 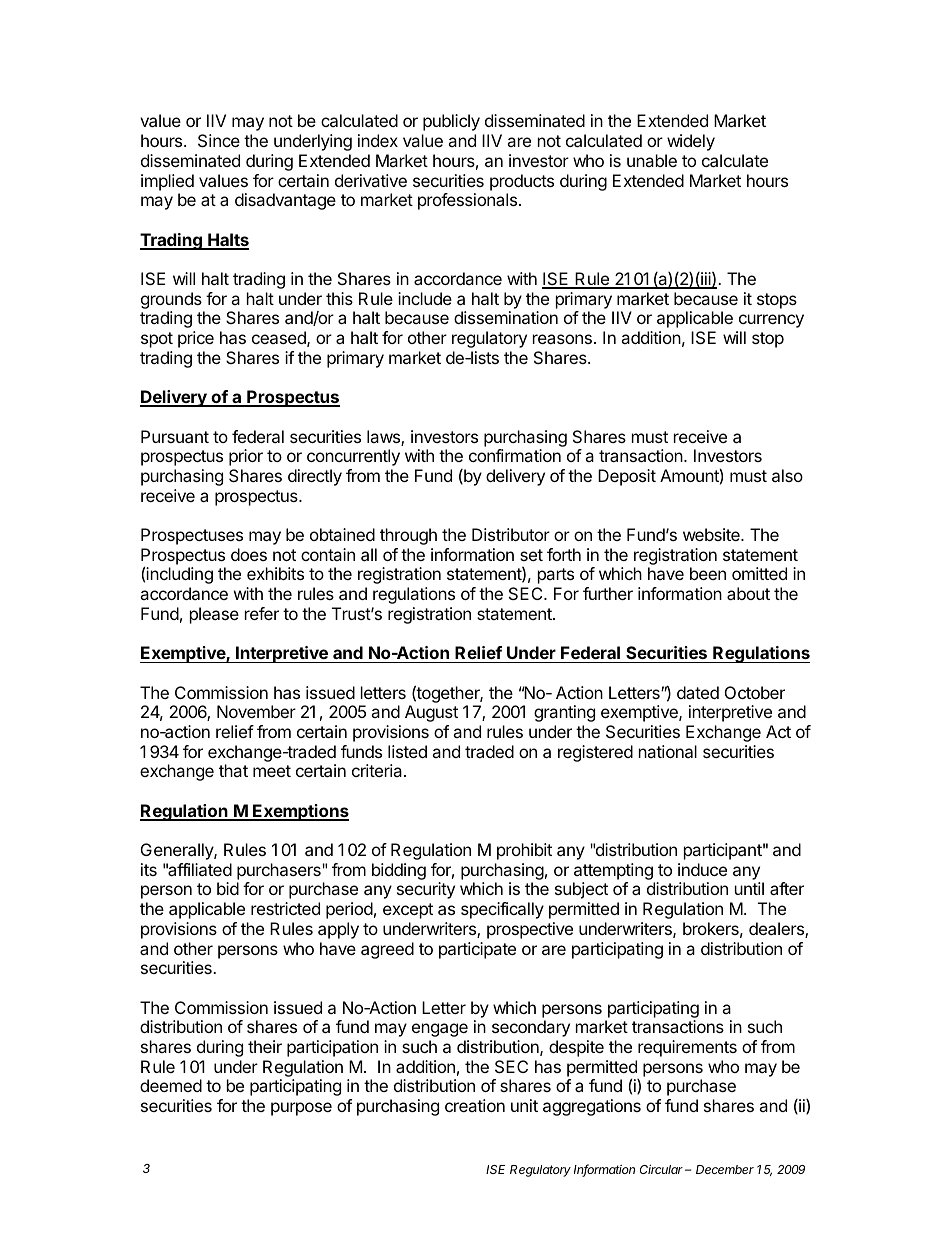 I want to click on dated, so click(x=698, y=692).
